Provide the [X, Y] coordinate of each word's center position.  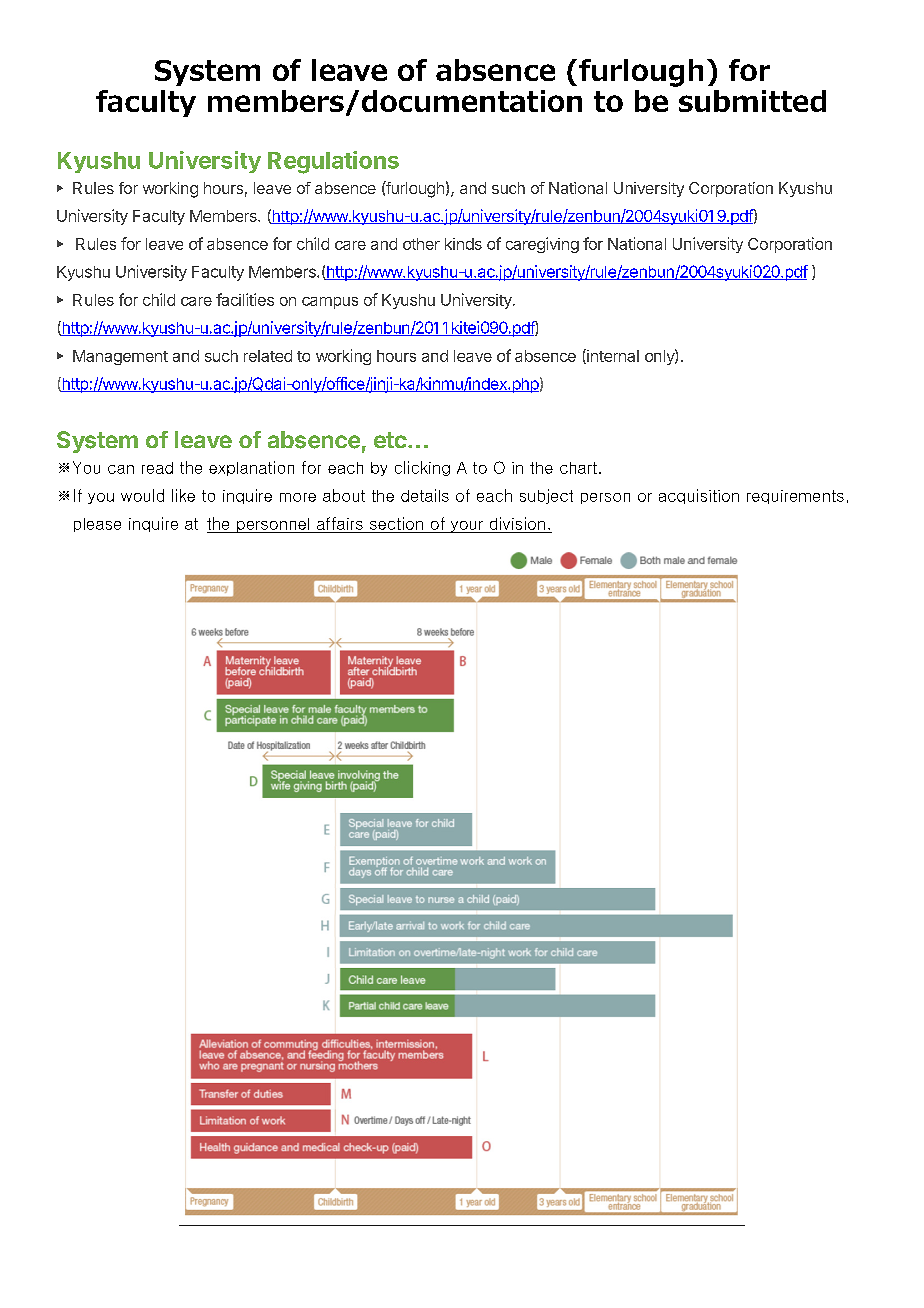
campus [330, 303]
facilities [245, 299]
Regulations [333, 162]
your [466, 527]
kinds [463, 244]
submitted [752, 101]
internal [612, 356]
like [183, 495]
